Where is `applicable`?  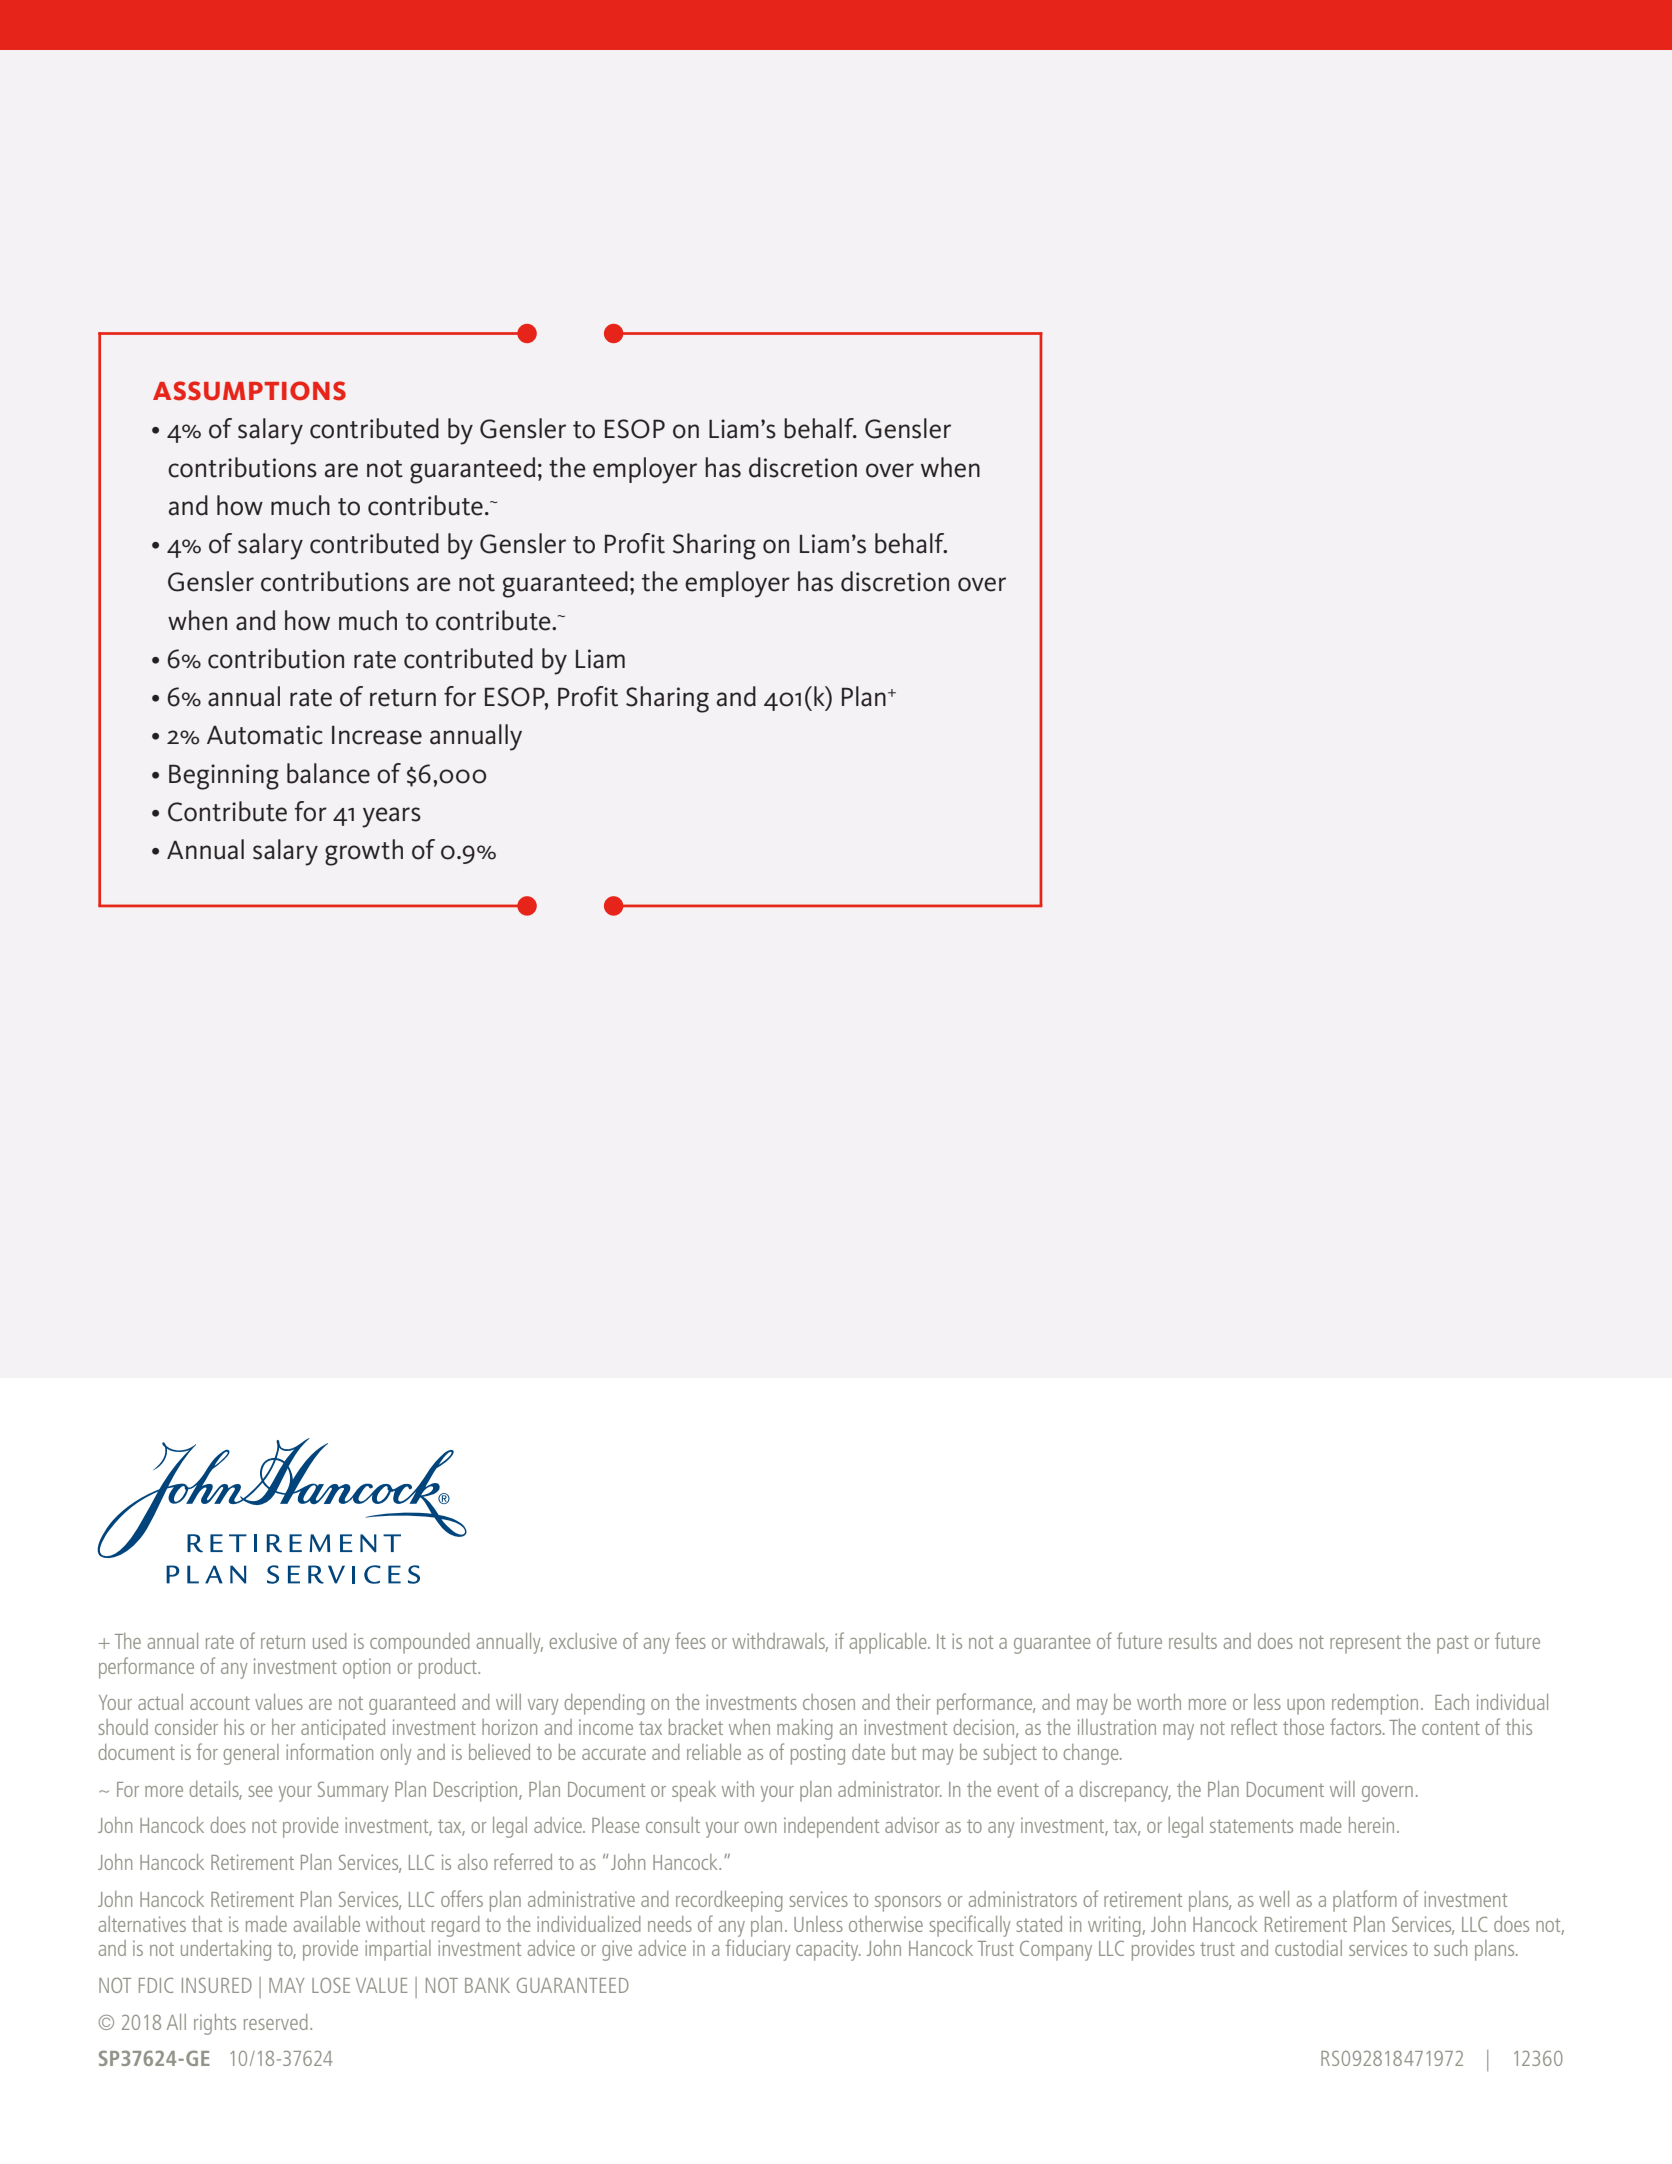
applicable is located at coordinates (889, 1643).
